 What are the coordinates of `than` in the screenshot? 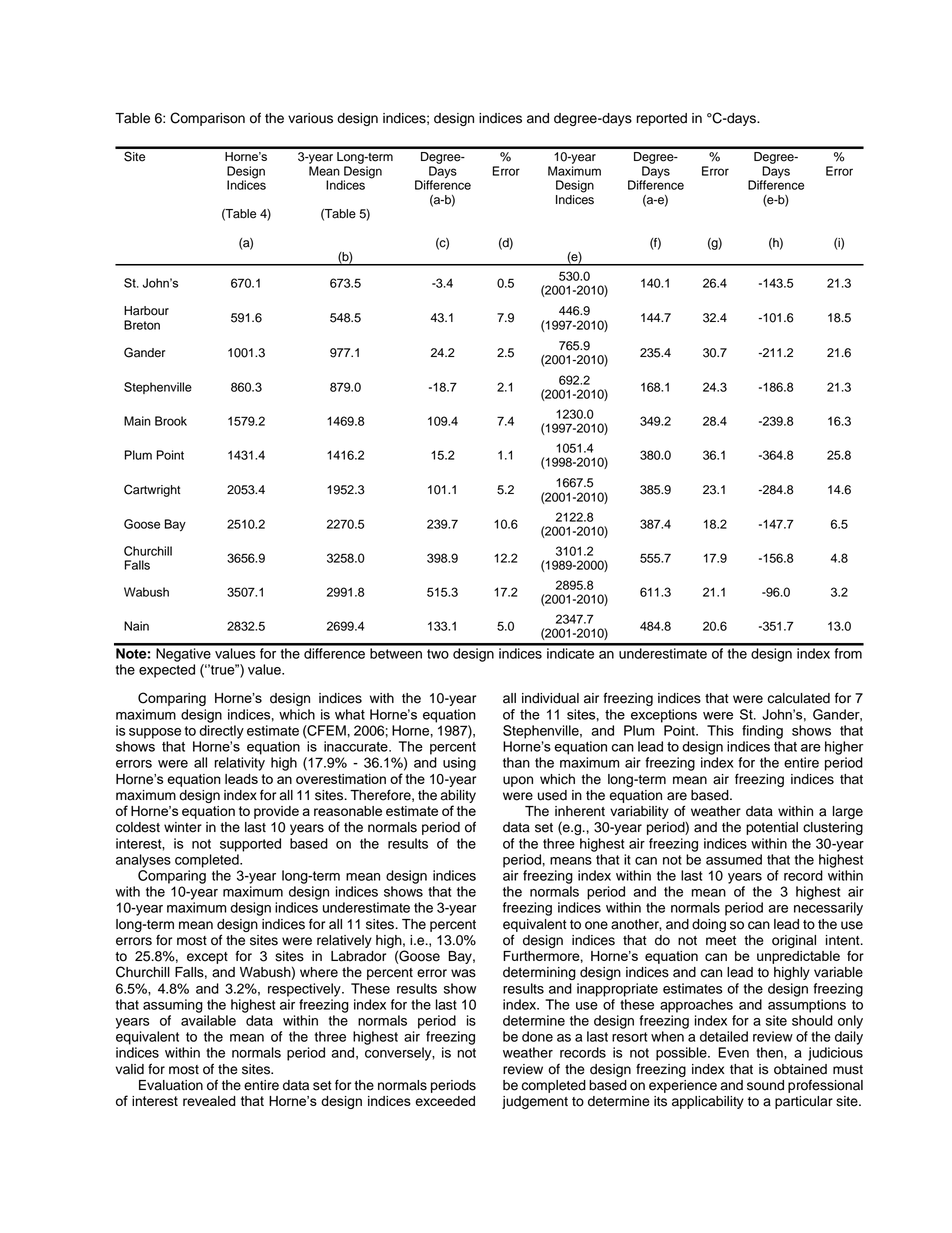 It's located at (516, 762).
